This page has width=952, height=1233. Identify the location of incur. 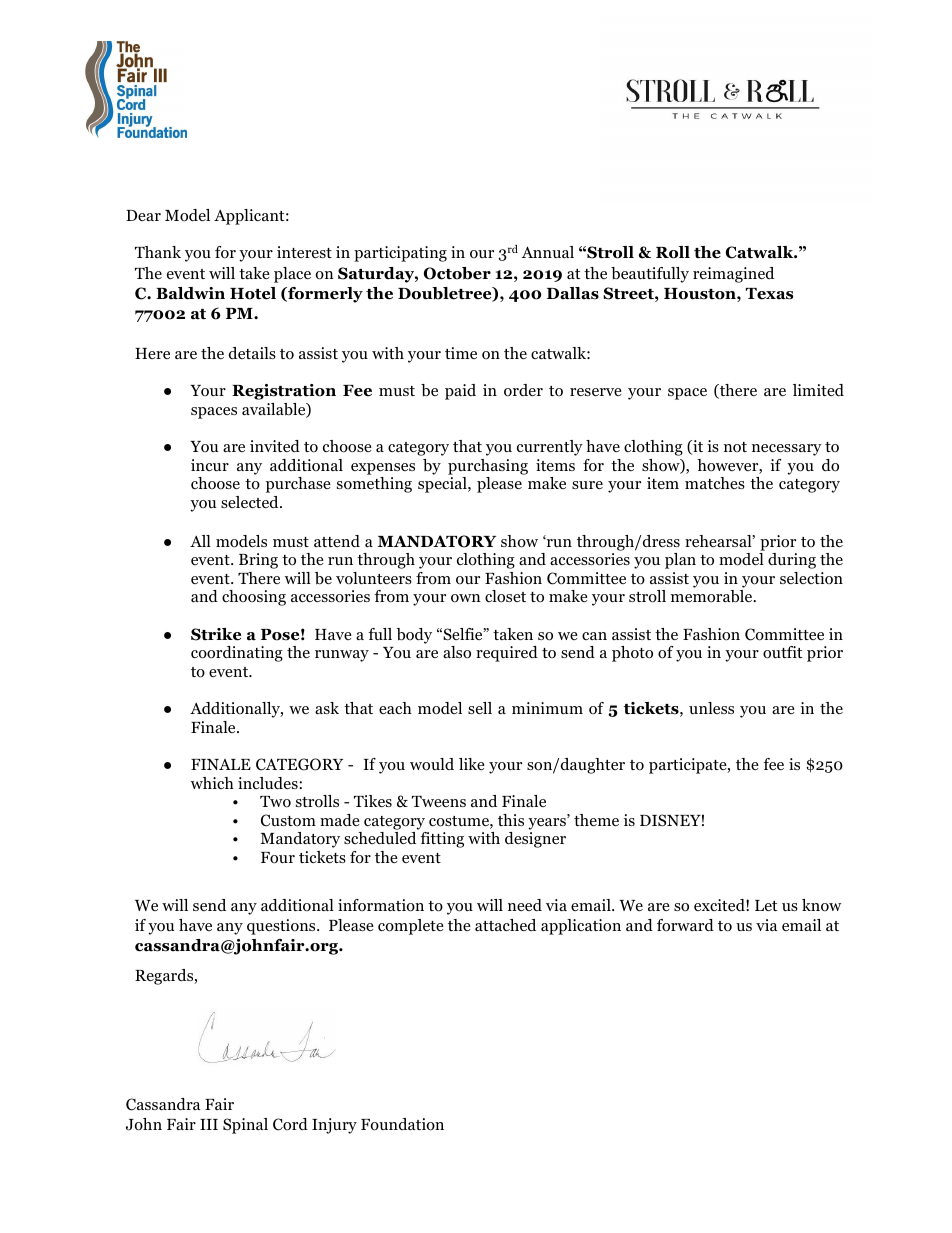
(210, 465).
